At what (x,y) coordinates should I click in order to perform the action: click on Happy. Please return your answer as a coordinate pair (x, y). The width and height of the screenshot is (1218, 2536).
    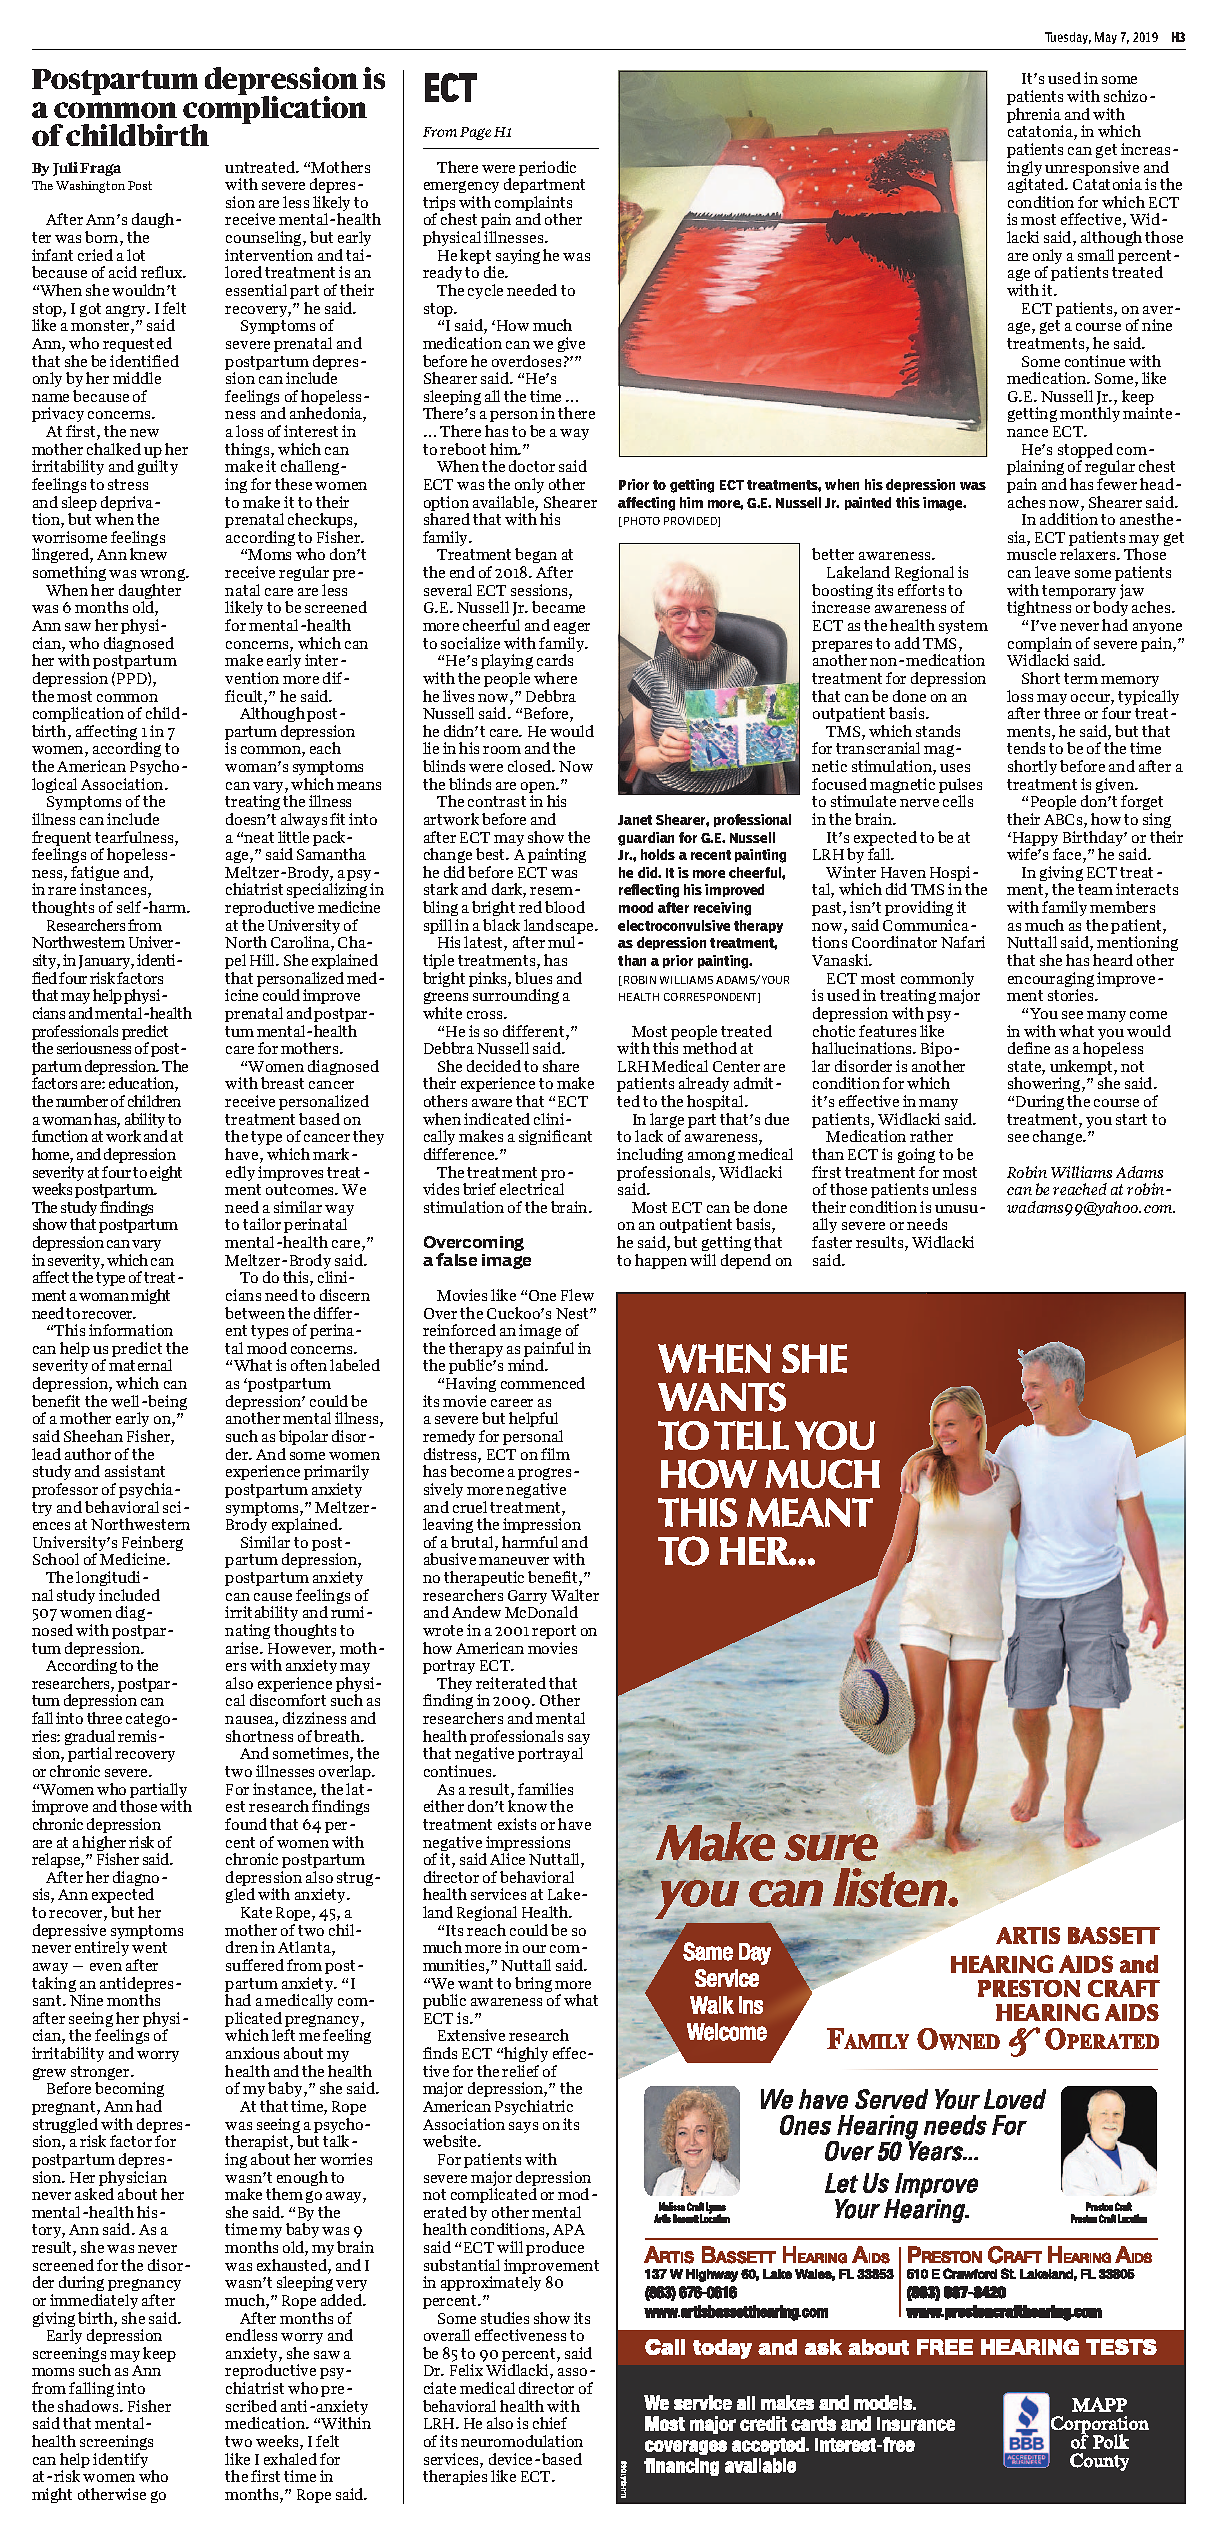
    Looking at the image, I should click on (1034, 840).
